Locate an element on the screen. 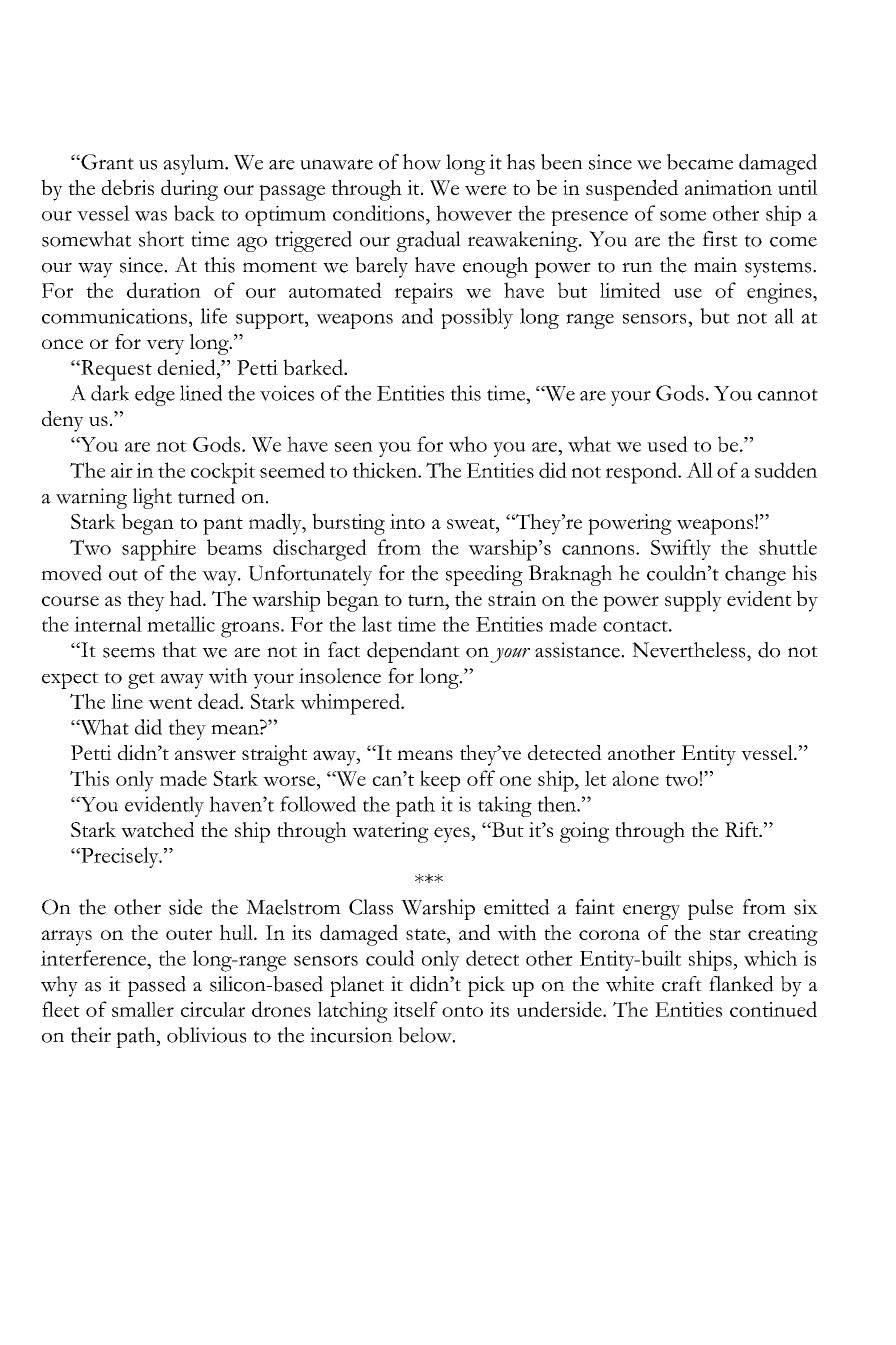  debris is located at coordinates (127, 187).
